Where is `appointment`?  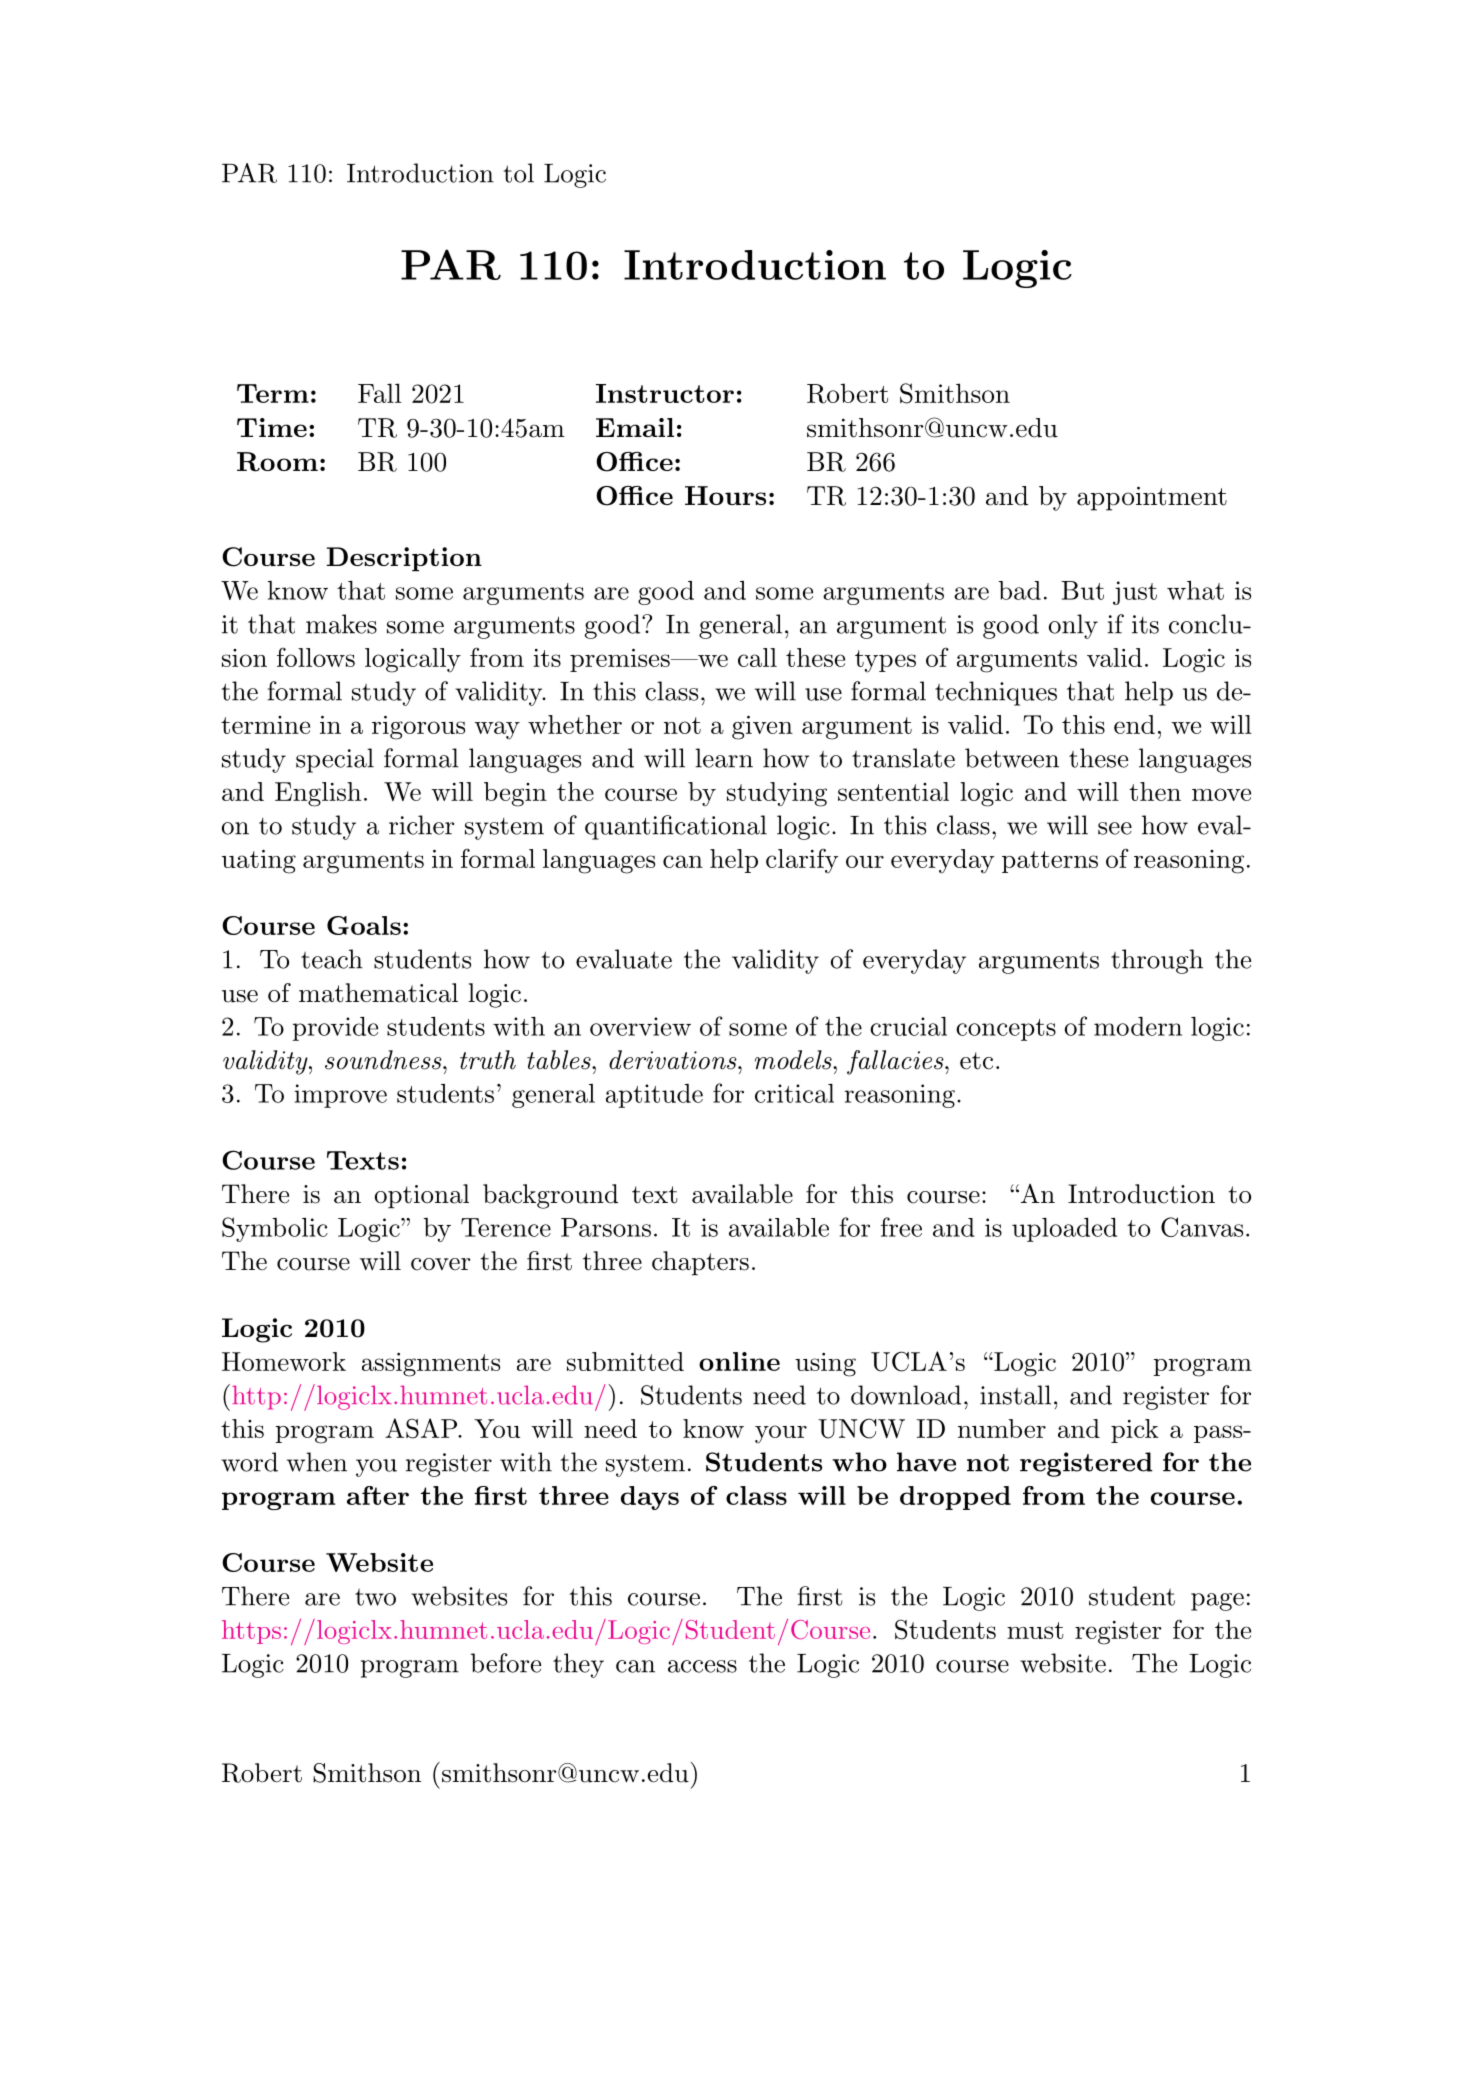 appointment is located at coordinates (1152, 498).
